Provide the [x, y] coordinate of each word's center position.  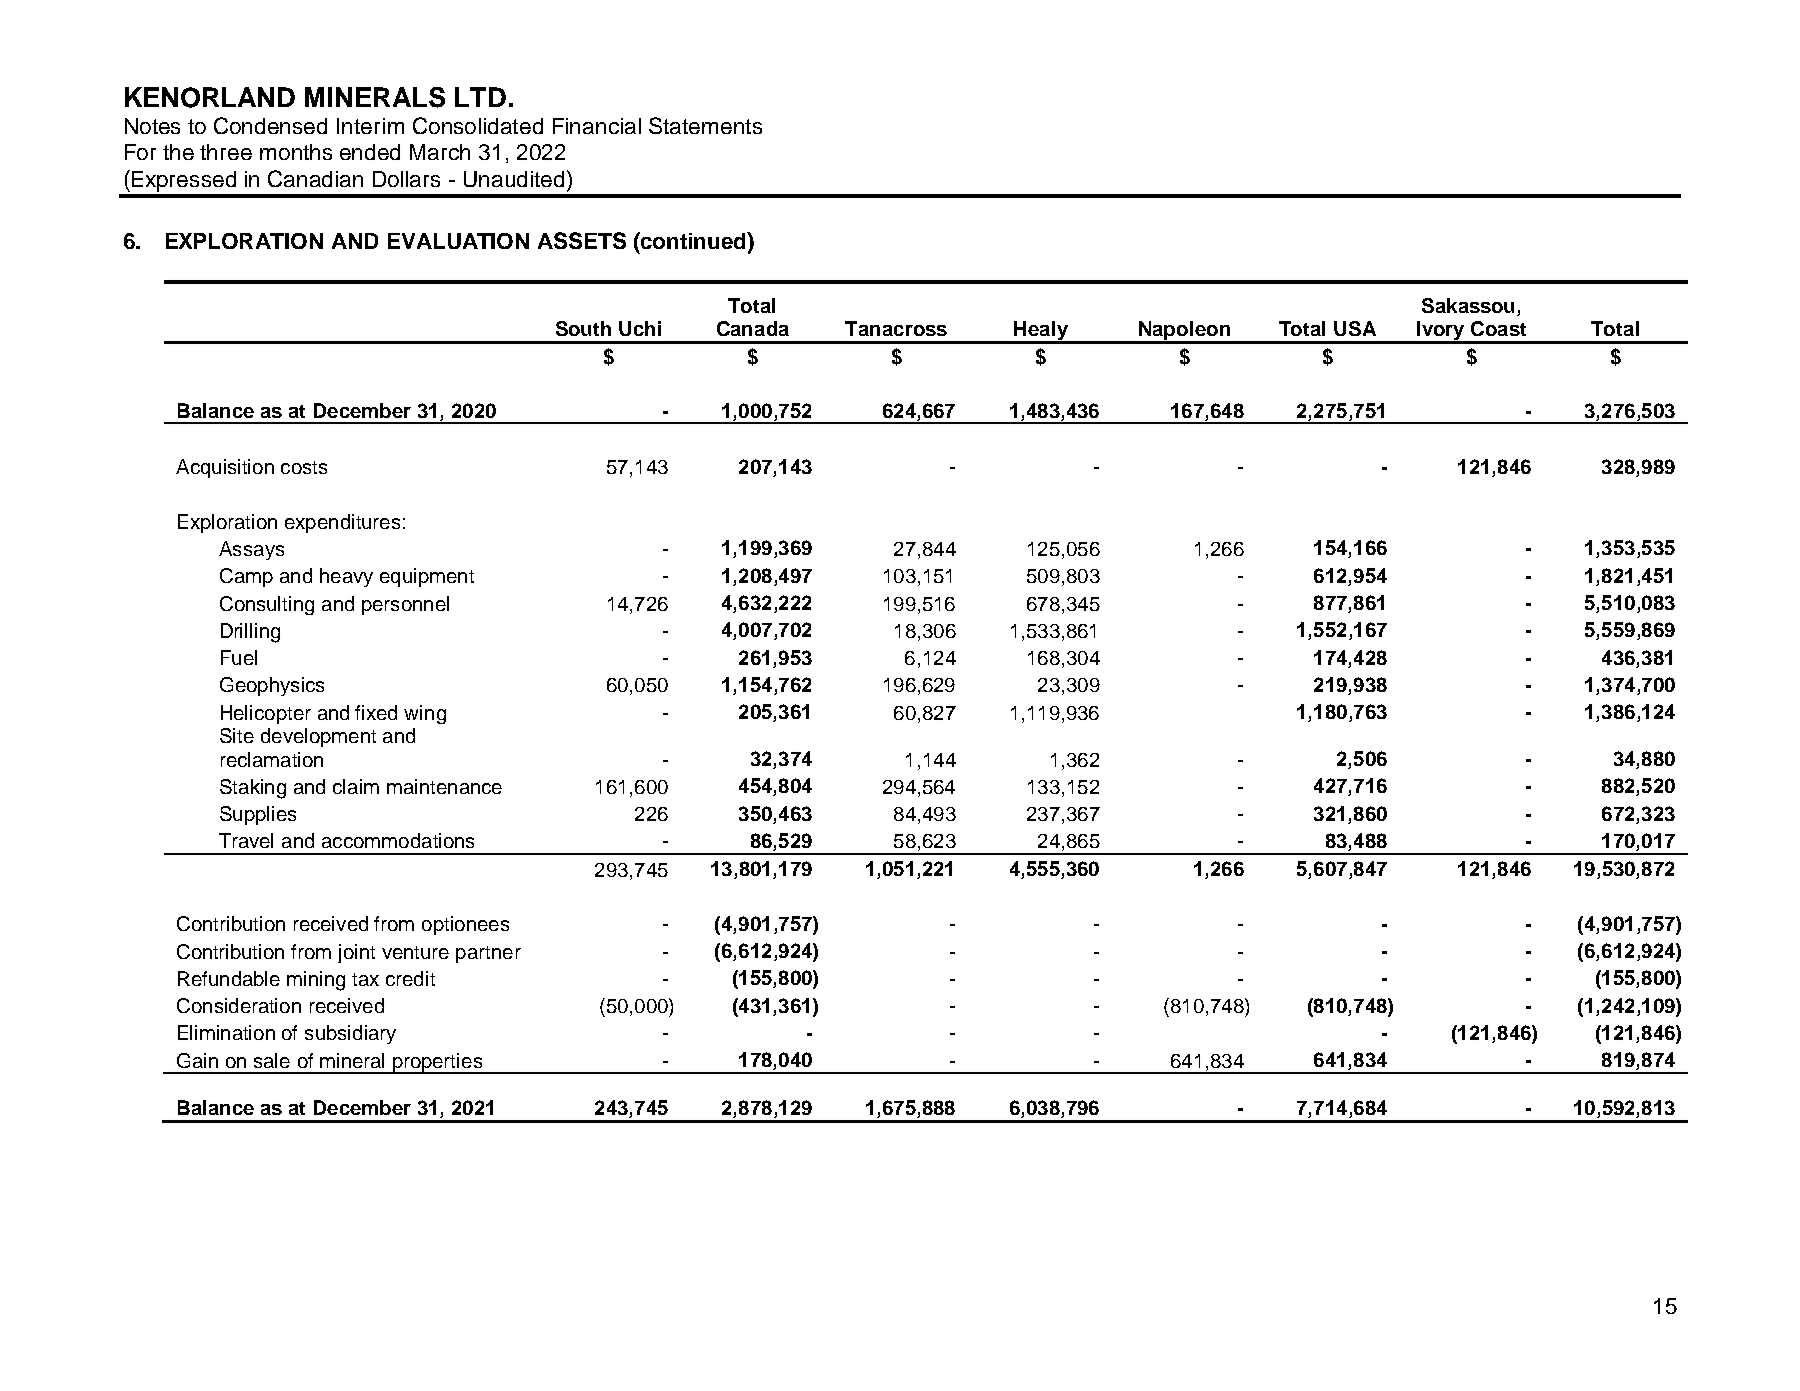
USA [1355, 328]
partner [488, 954]
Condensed [270, 125]
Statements [705, 125]
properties [438, 1063]
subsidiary [350, 1034]
